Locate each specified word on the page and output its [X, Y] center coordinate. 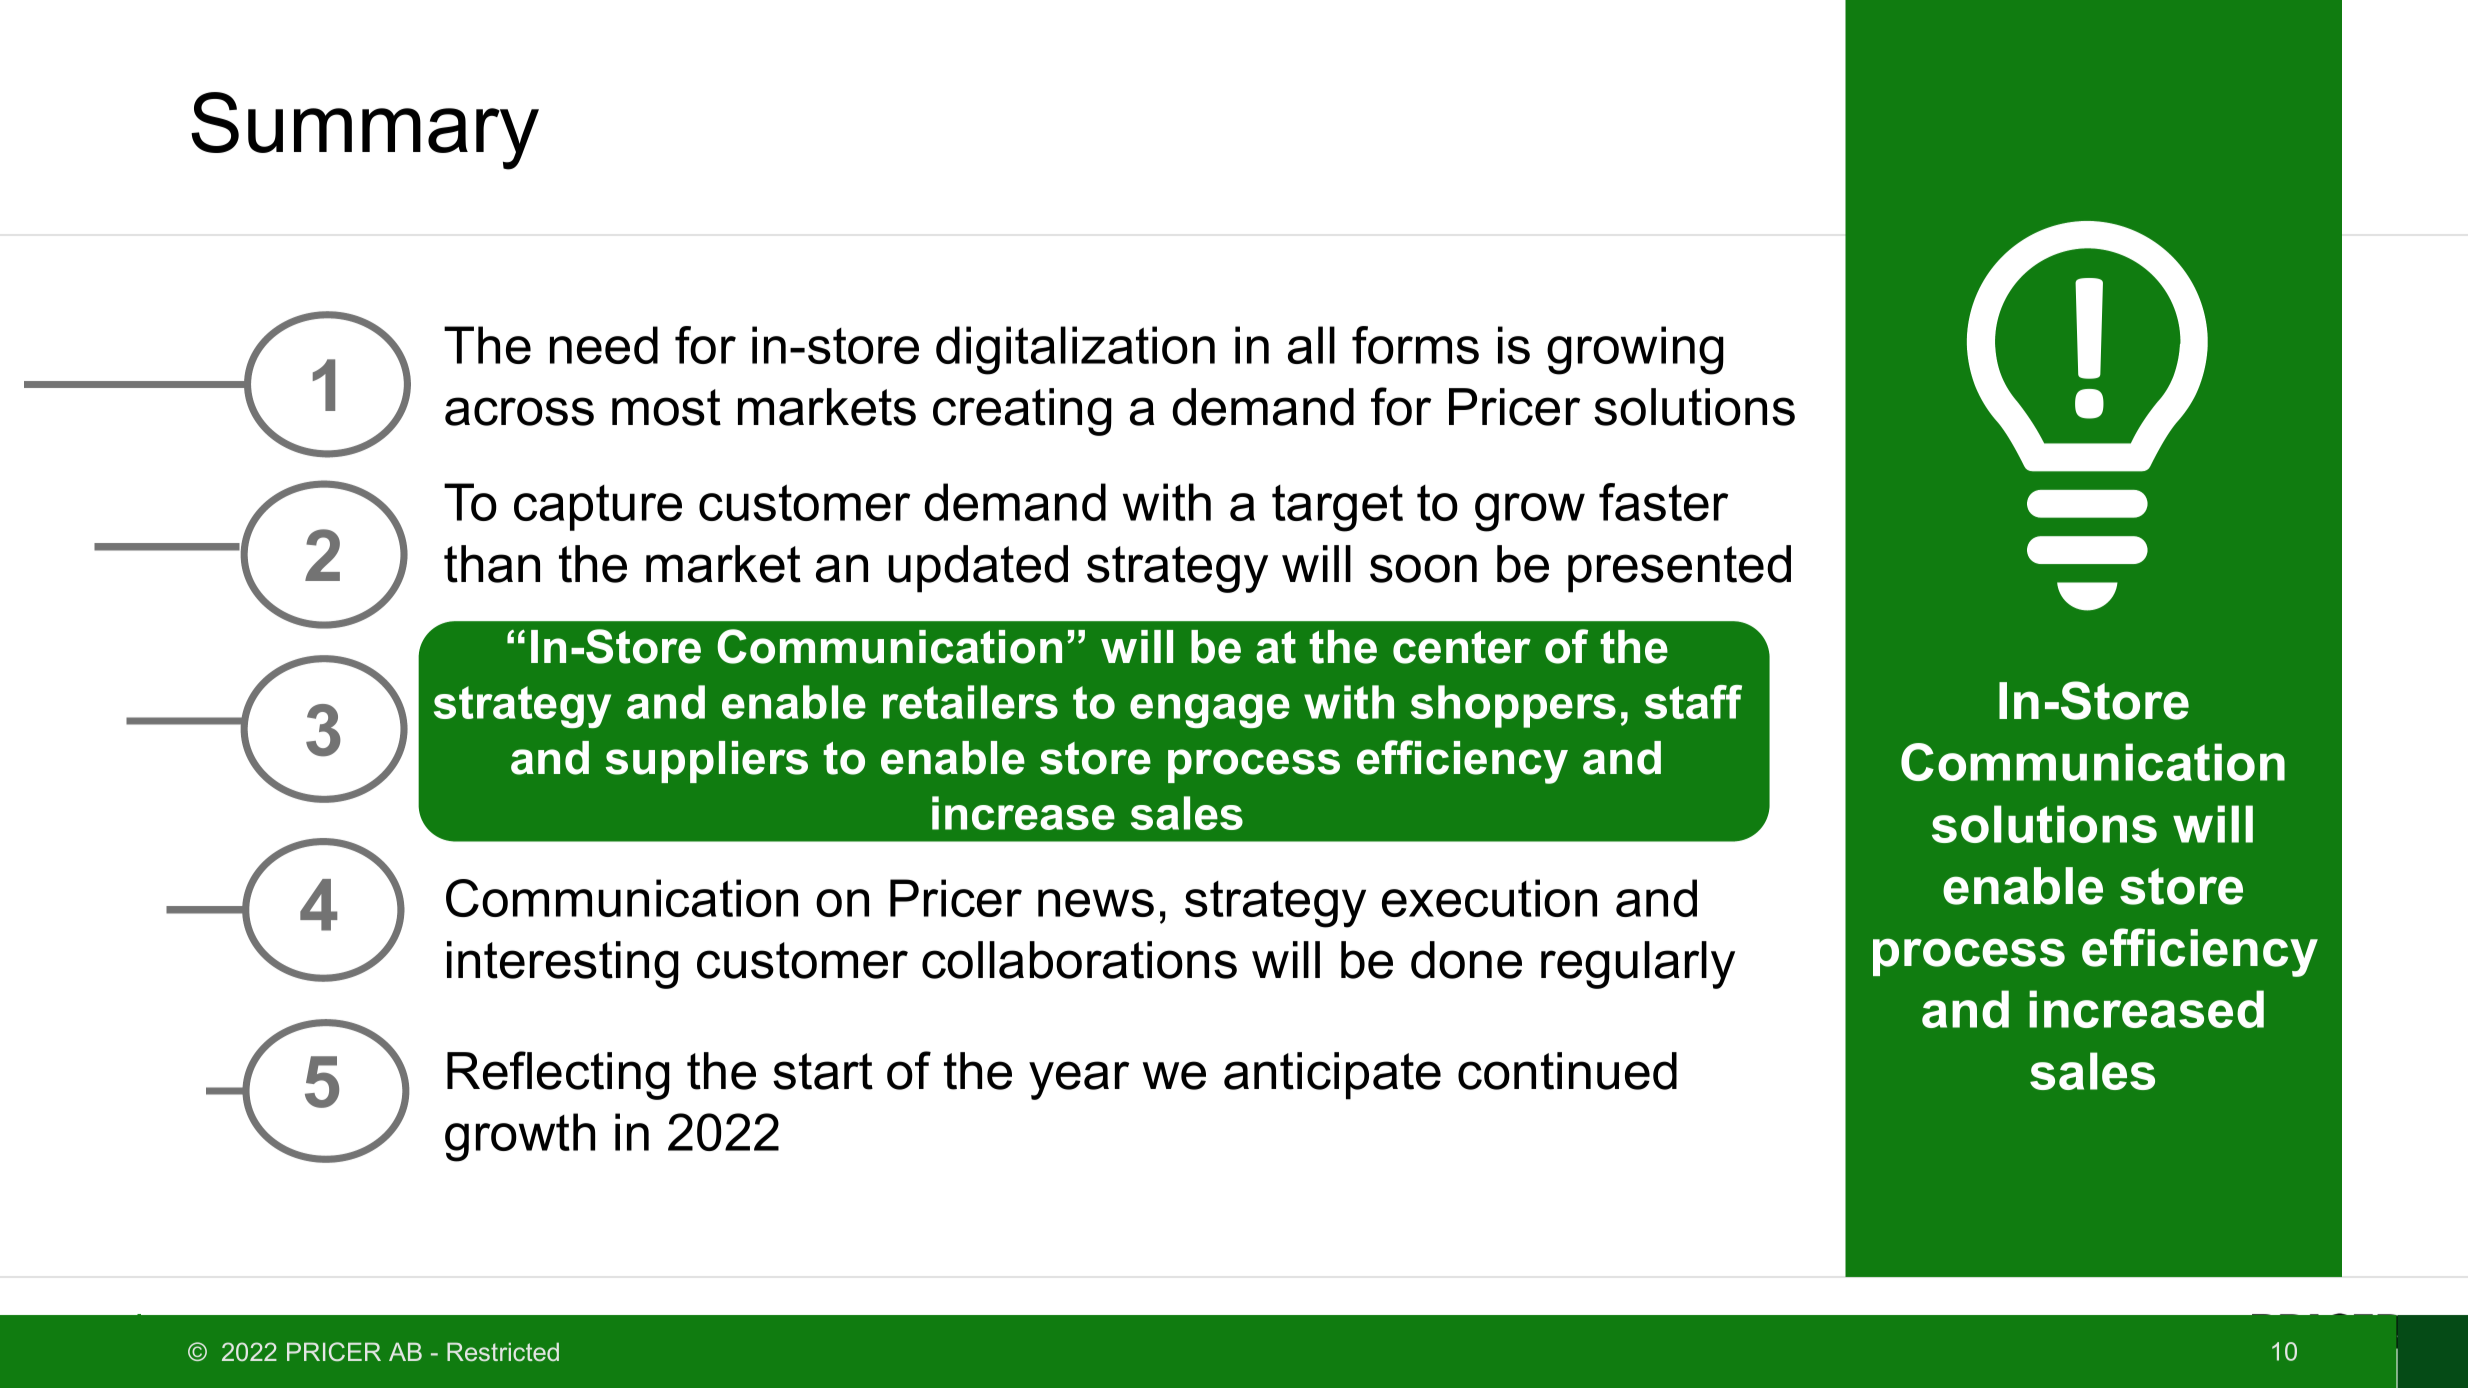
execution [1489, 898]
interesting [563, 965]
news [1096, 903]
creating [1022, 412]
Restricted [503, 1352]
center [1462, 647]
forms [1415, 345]
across [519, 411]
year [1079, 1080]
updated [978, 569]
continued [1567, 1071]
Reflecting [558, 1075]
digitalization [1075, 350]
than [492, 564]
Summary [365, 131]
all [1311, 345]
